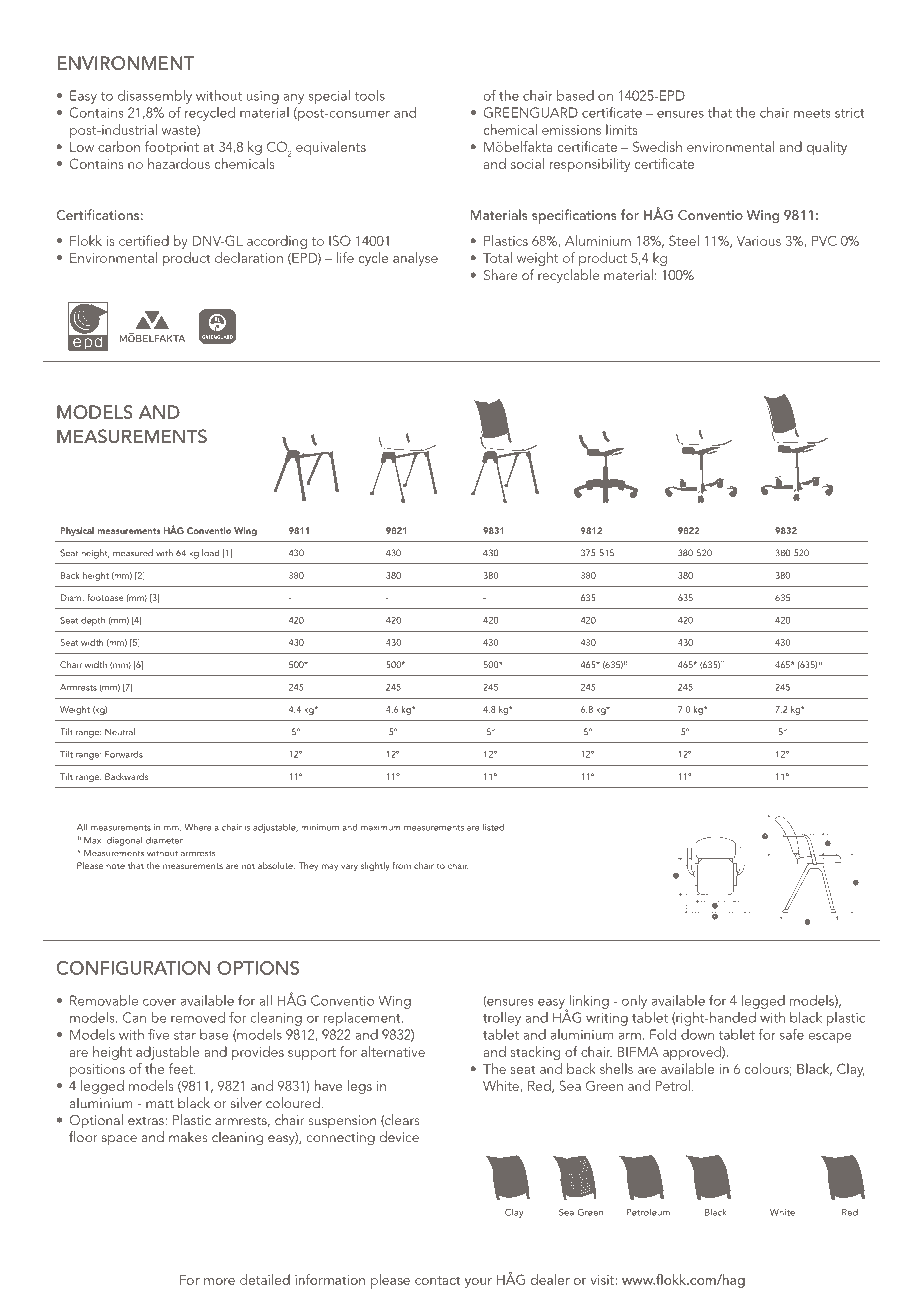 The image size is (924, 1308). Describe the element at coordinates (120, 732) in the screenshot. I see `Neutral` at that location.
